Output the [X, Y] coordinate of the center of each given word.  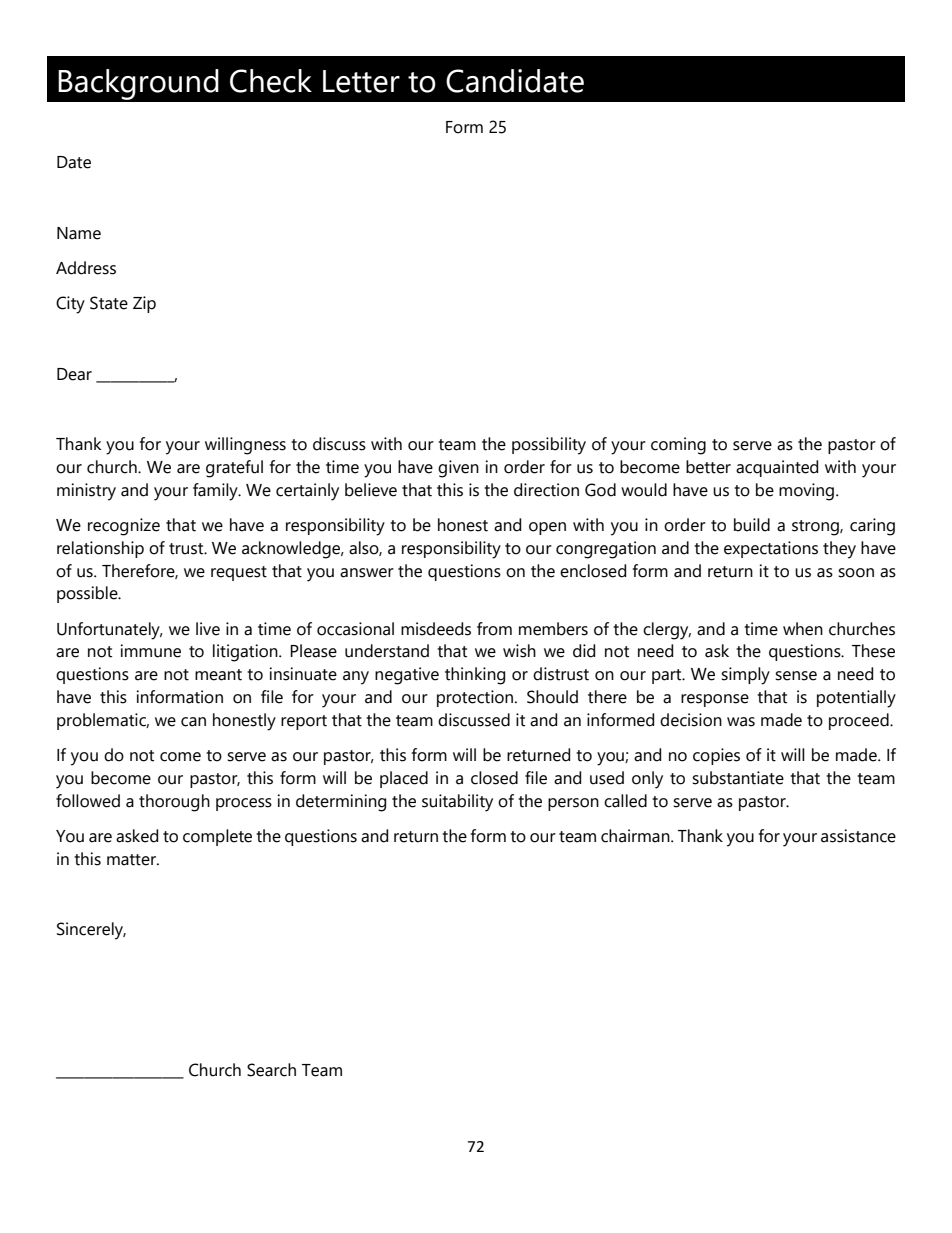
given [458, 469]
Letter [361, 81]
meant [218, 675]
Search [271, 1070]
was [741, 722]
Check [271, 81]
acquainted [777, 468]
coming [678, 446]
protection [475, 698]
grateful [234, 469]
